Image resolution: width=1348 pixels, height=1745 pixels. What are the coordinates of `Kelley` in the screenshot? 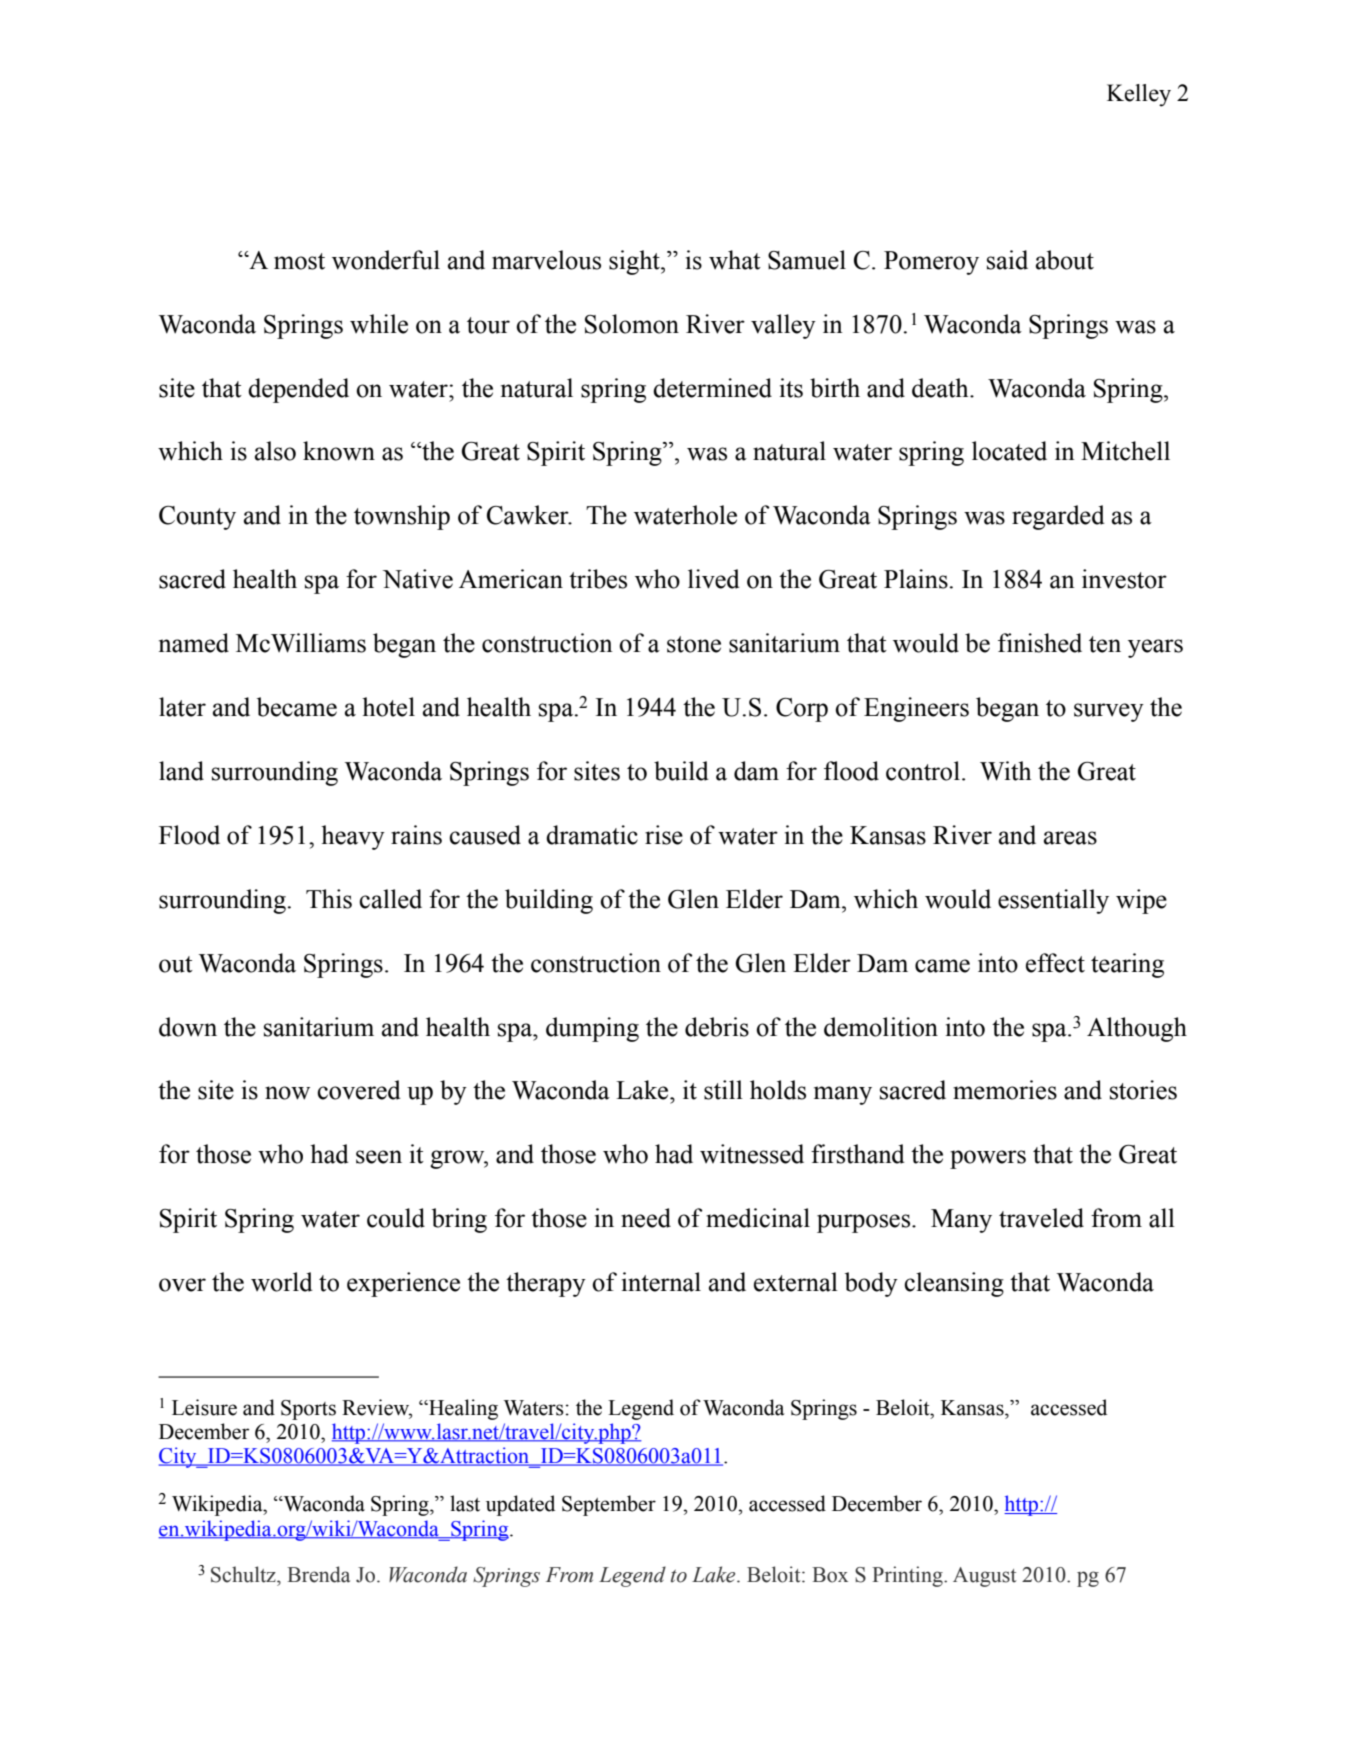 It's located at (1139, 95).
